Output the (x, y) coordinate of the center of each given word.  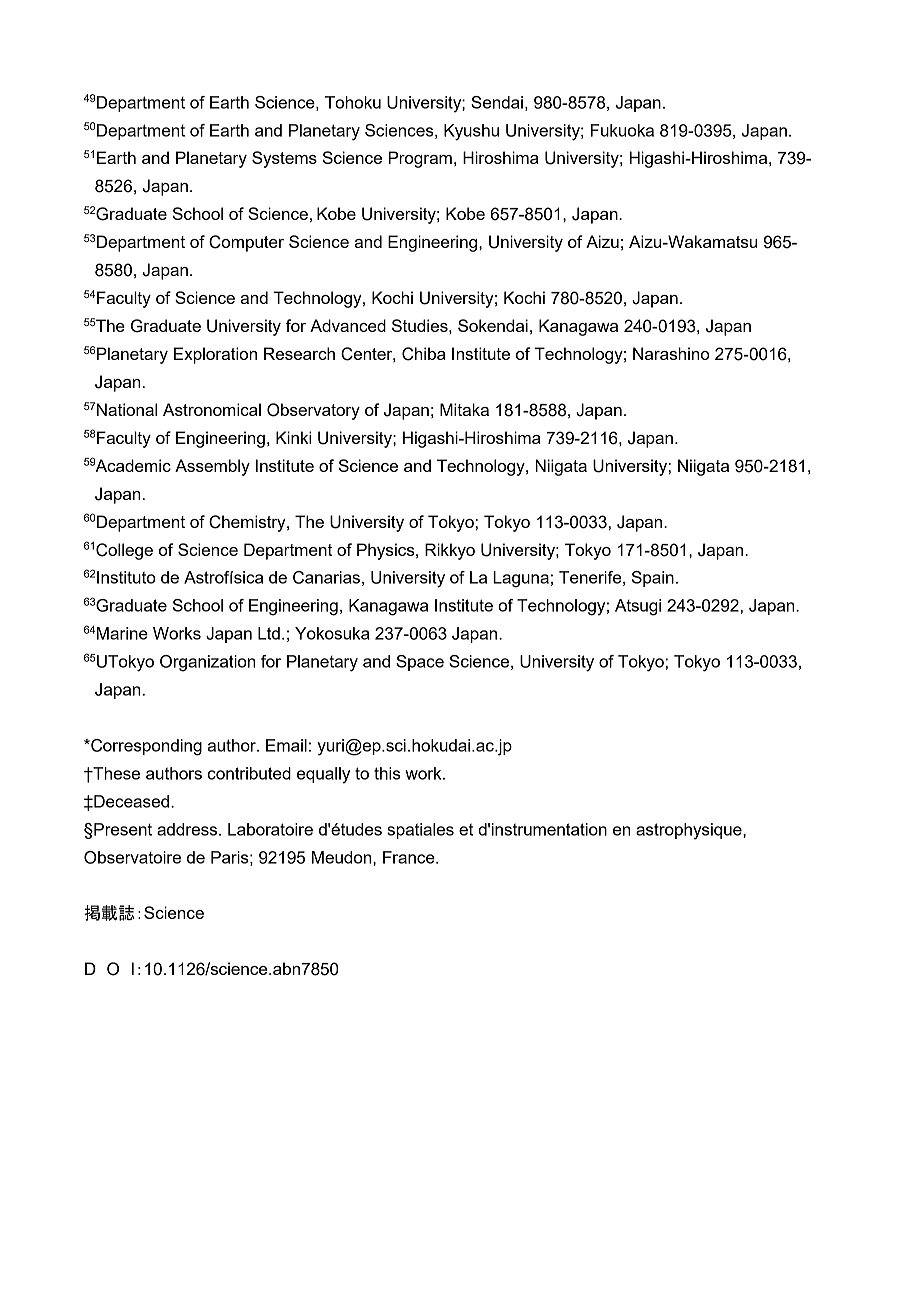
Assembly (212, 467)
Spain (653, 579)
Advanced (348, 325)
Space (420, 663)
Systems (284, 159)
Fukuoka (622, 130)
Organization (208, 663)
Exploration (215, 355)
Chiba (424, 354)
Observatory (313, 411)
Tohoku (353, 102)
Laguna (521, 579)
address (188, 829)
